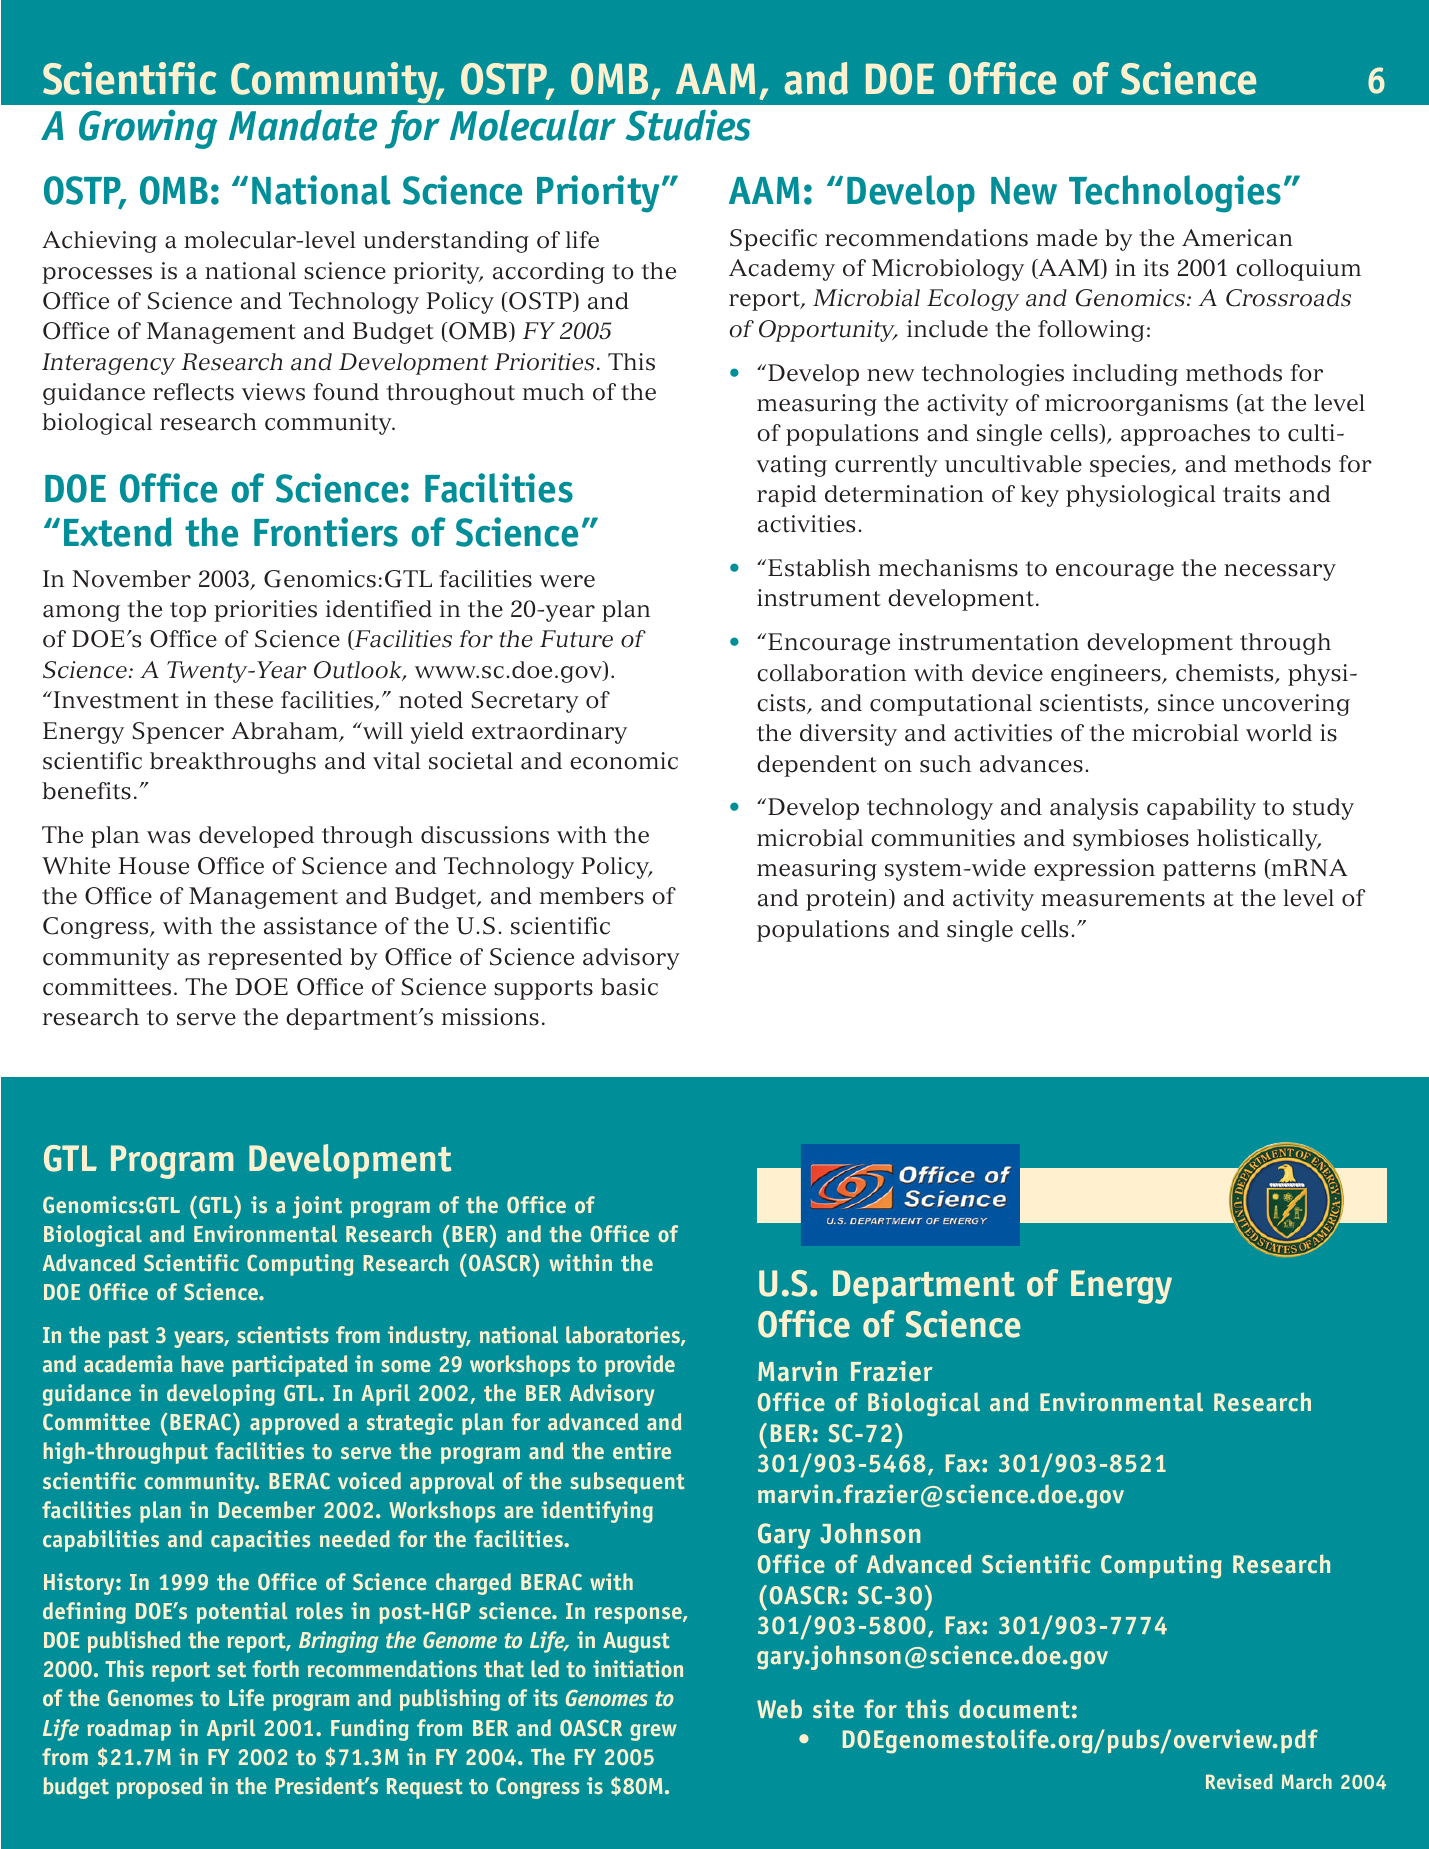 Image resolution: width=1429 pixels, height=1849 pixels. What do you see at coordinates (275, 959) in the screenshot?
I see `represented` at bounding box center [275, 959].
